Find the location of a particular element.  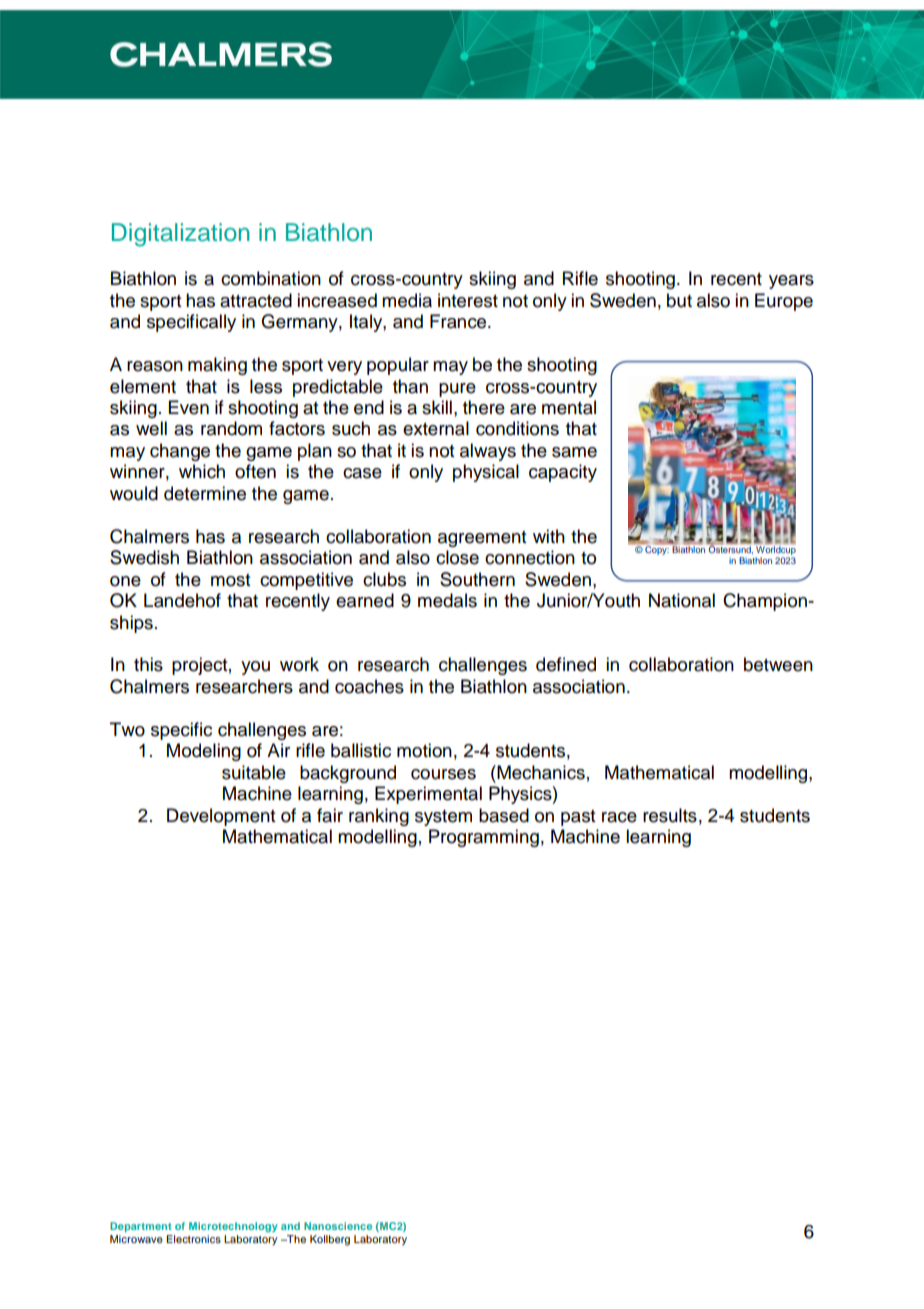

but is located at coordinates (679, 300).
